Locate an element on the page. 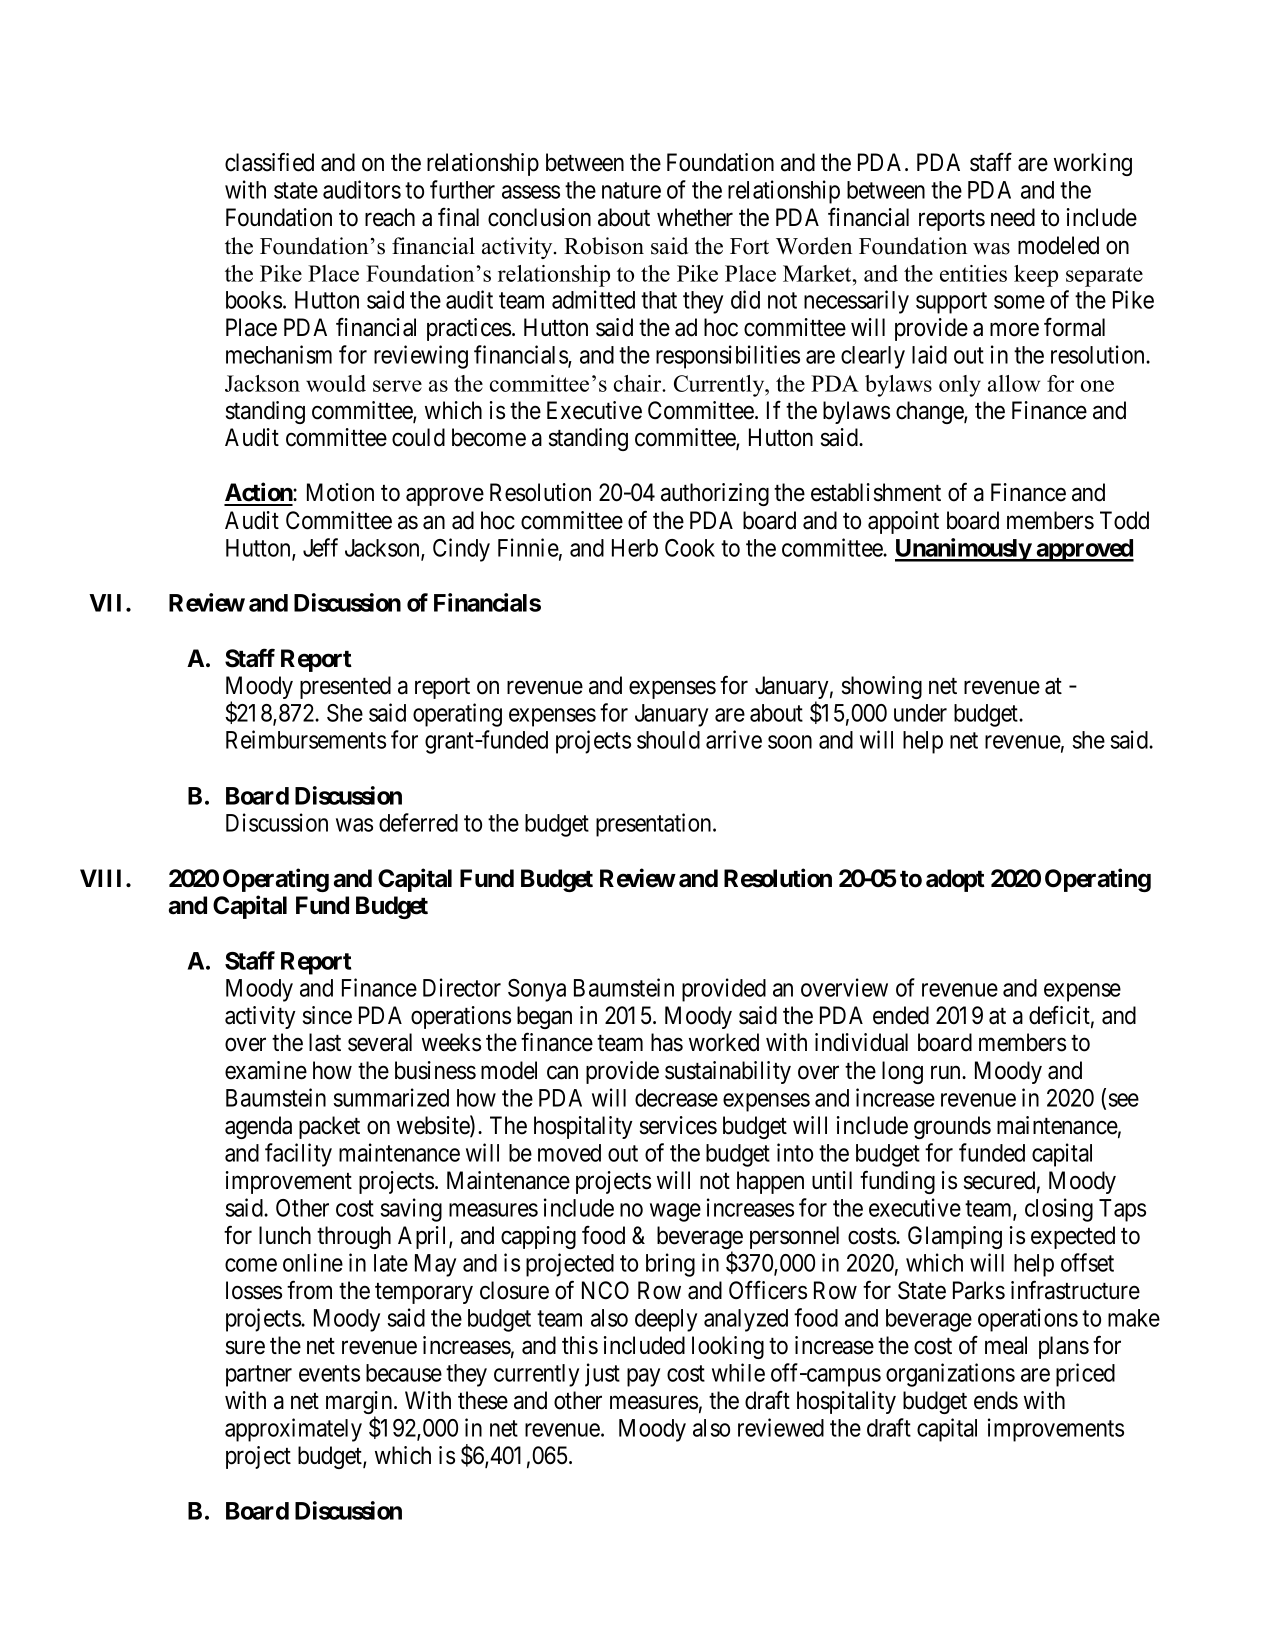 The width and height of the page is (1272, 1647). grounds is located at coordinates (952, 1127).
